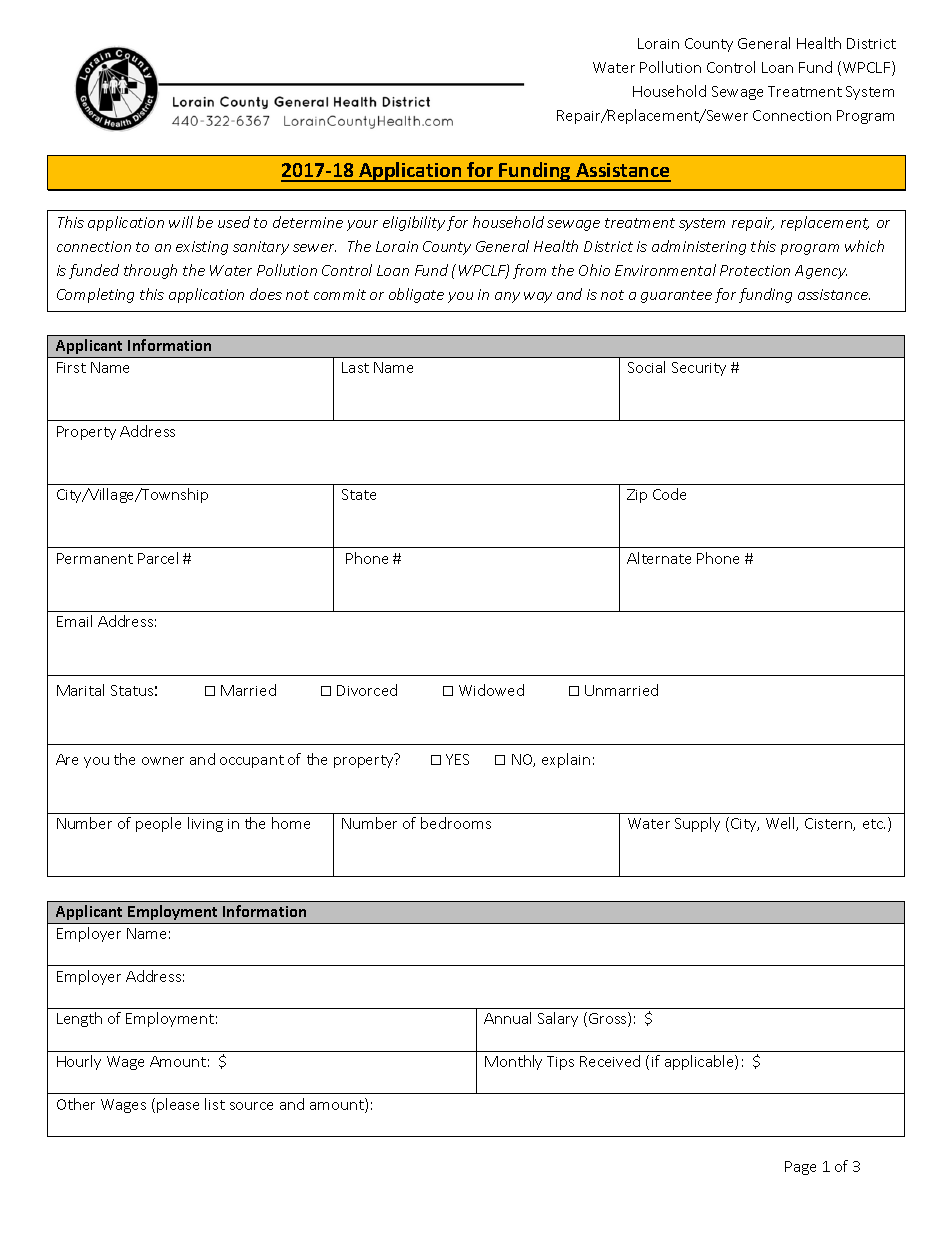  What do you see at coordinates (491, 690) in the screenshot?
I see `Widowed` at bounding box center [491, 690].
